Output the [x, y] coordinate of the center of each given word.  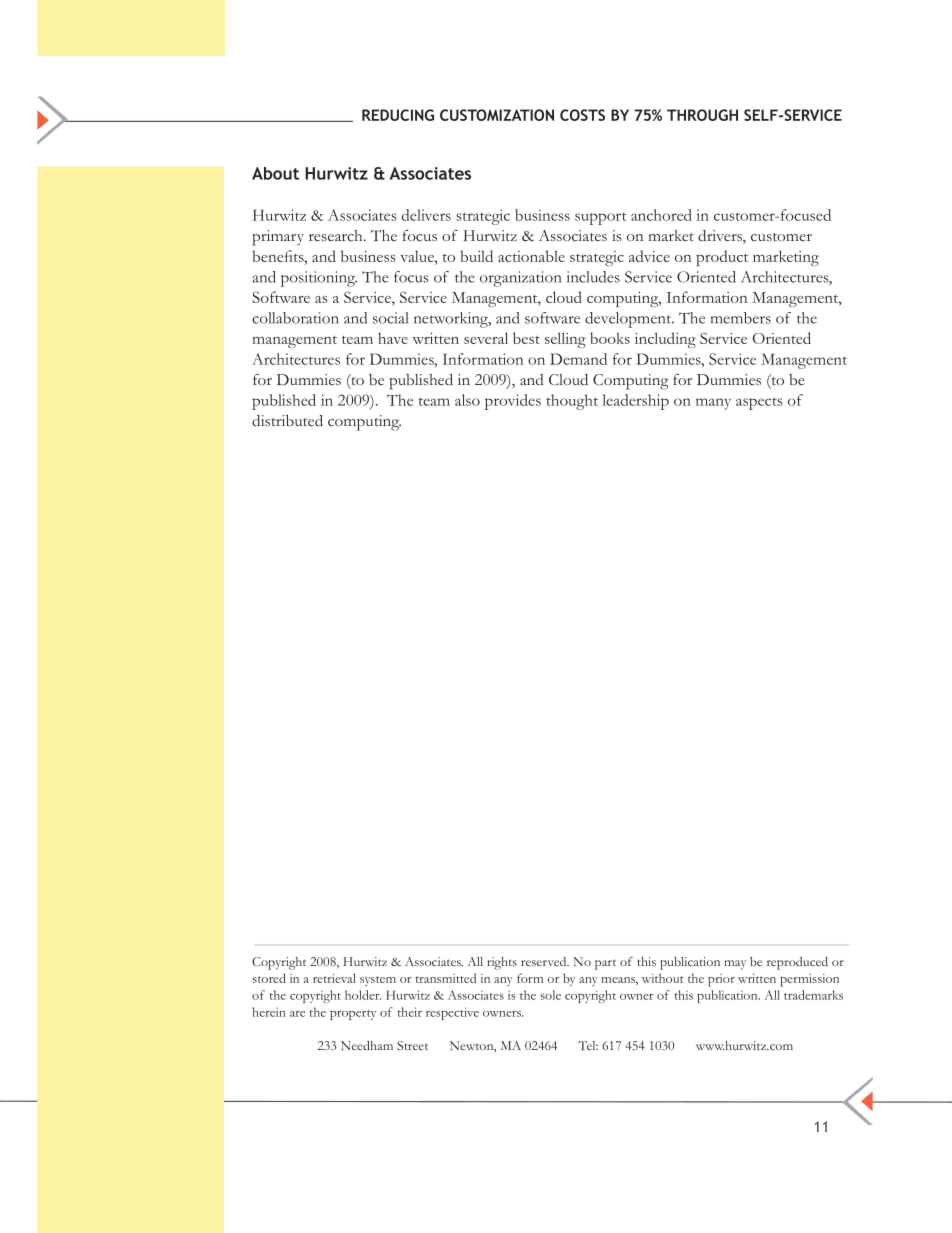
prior [721, 980]
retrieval [334, 978]
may [735, 965]
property [353, 1015]
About [275, 173]
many [713, 404]
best [526, 338]
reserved [545, 961]
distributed [287, 421]
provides [513, 402]
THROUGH [702, 115]
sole [551, 995]
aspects [759, 403]
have [393, 338]
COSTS [582, 115]
